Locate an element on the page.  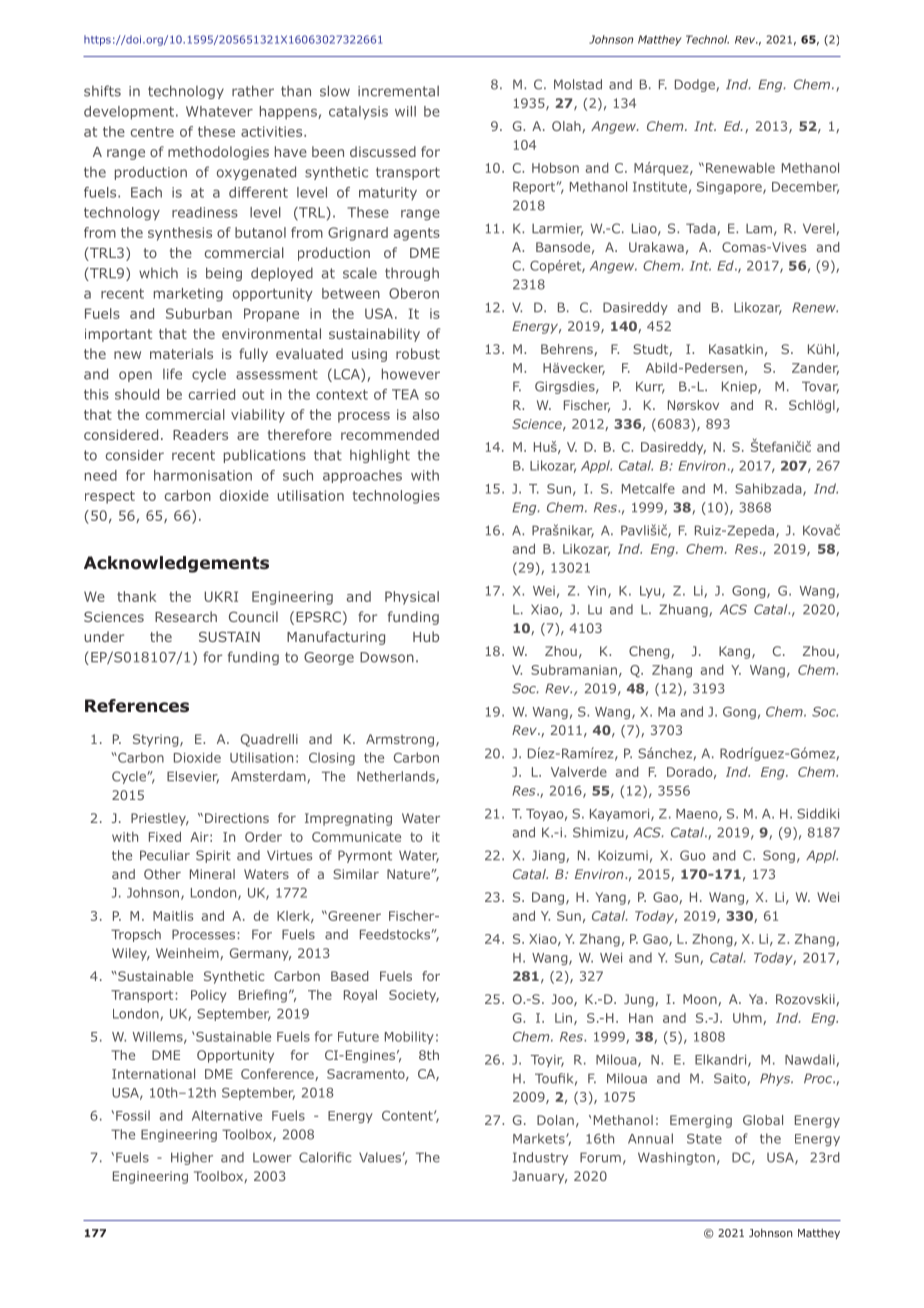
Kang is located at coordinates (734, 652).
